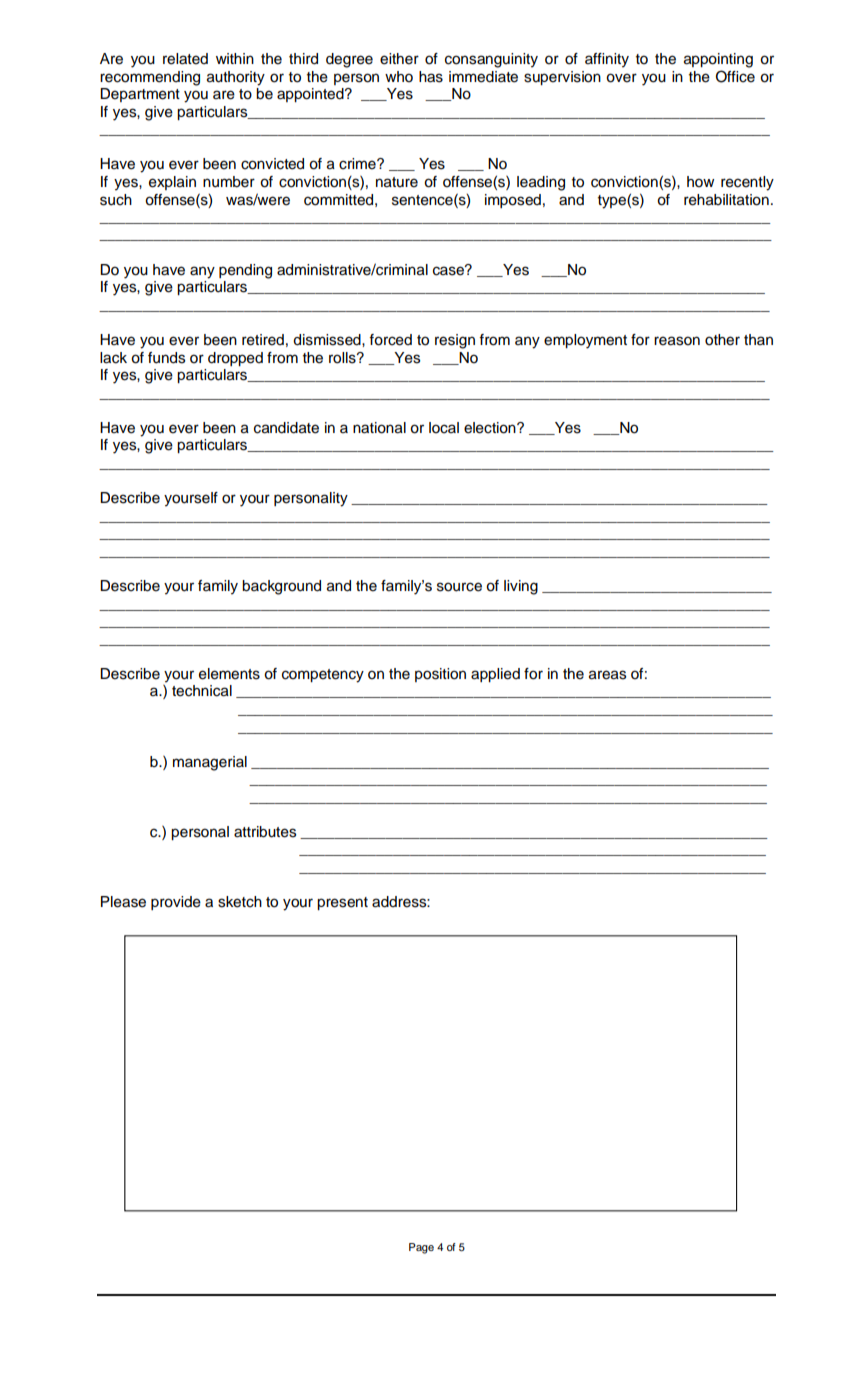  Describe the element at coordinates (421, 1248) in the screenshot. I see `Page` at that location.
